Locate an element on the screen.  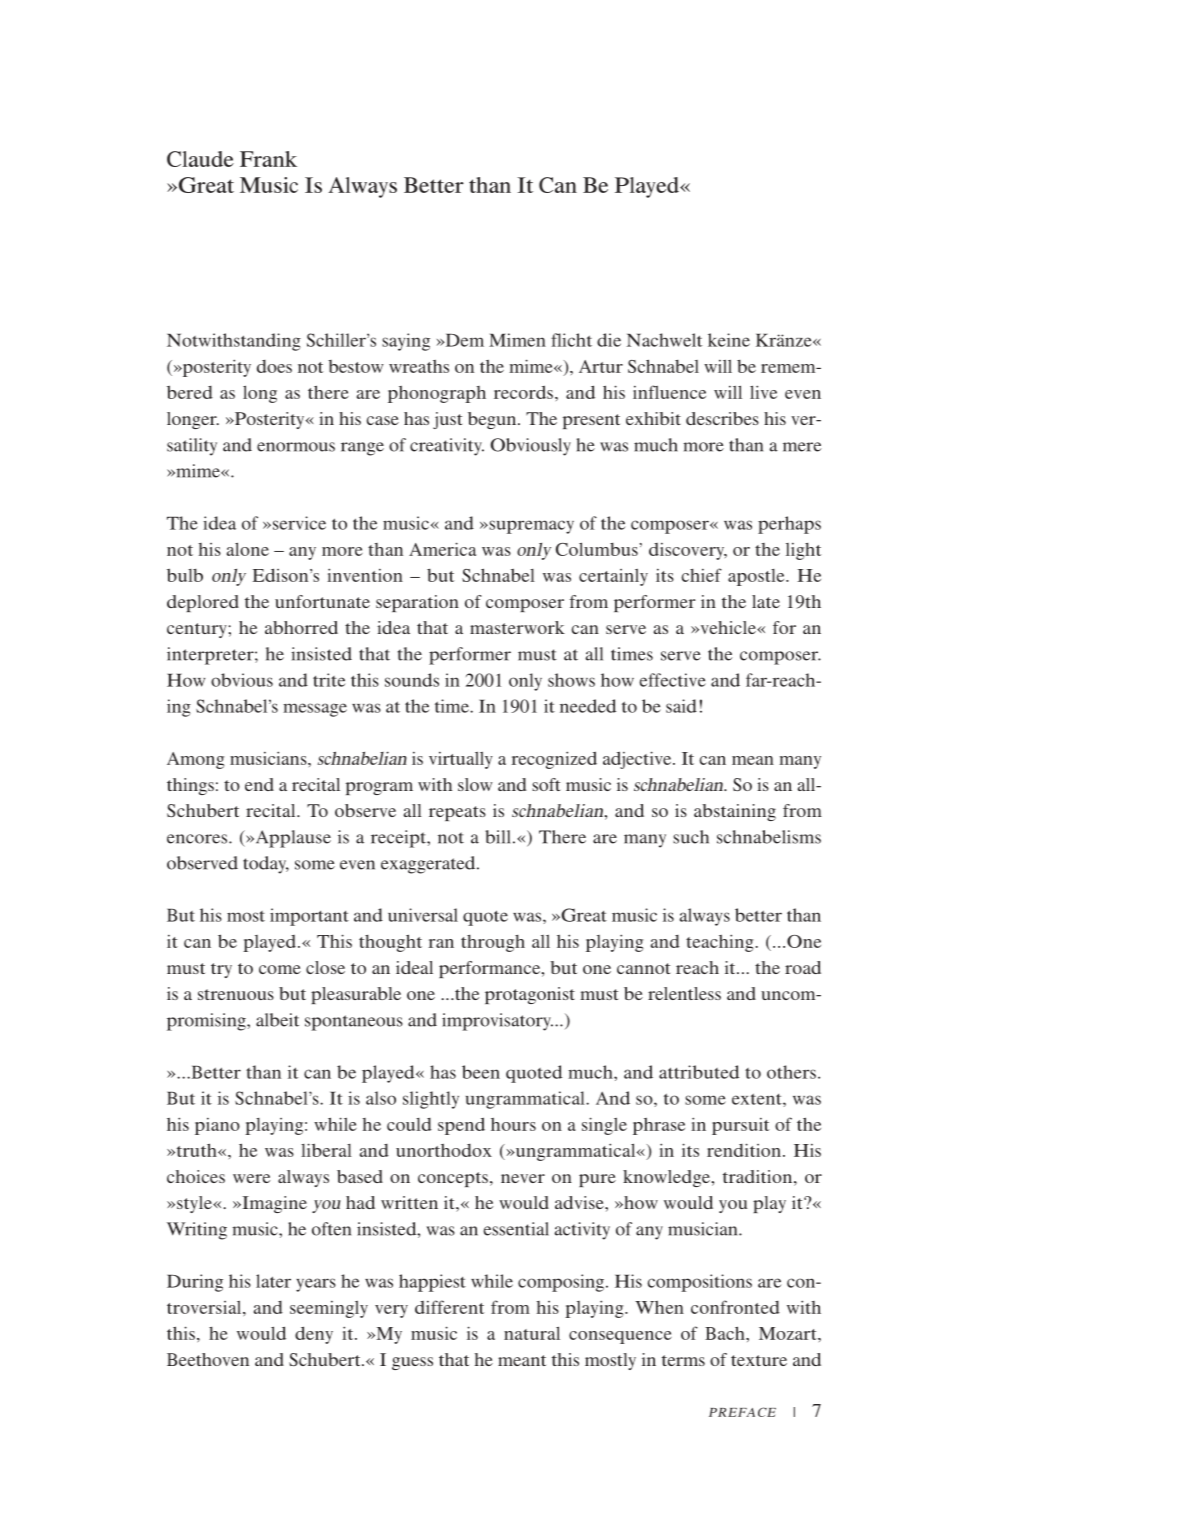
alone is located at coordinates (248, 549).
